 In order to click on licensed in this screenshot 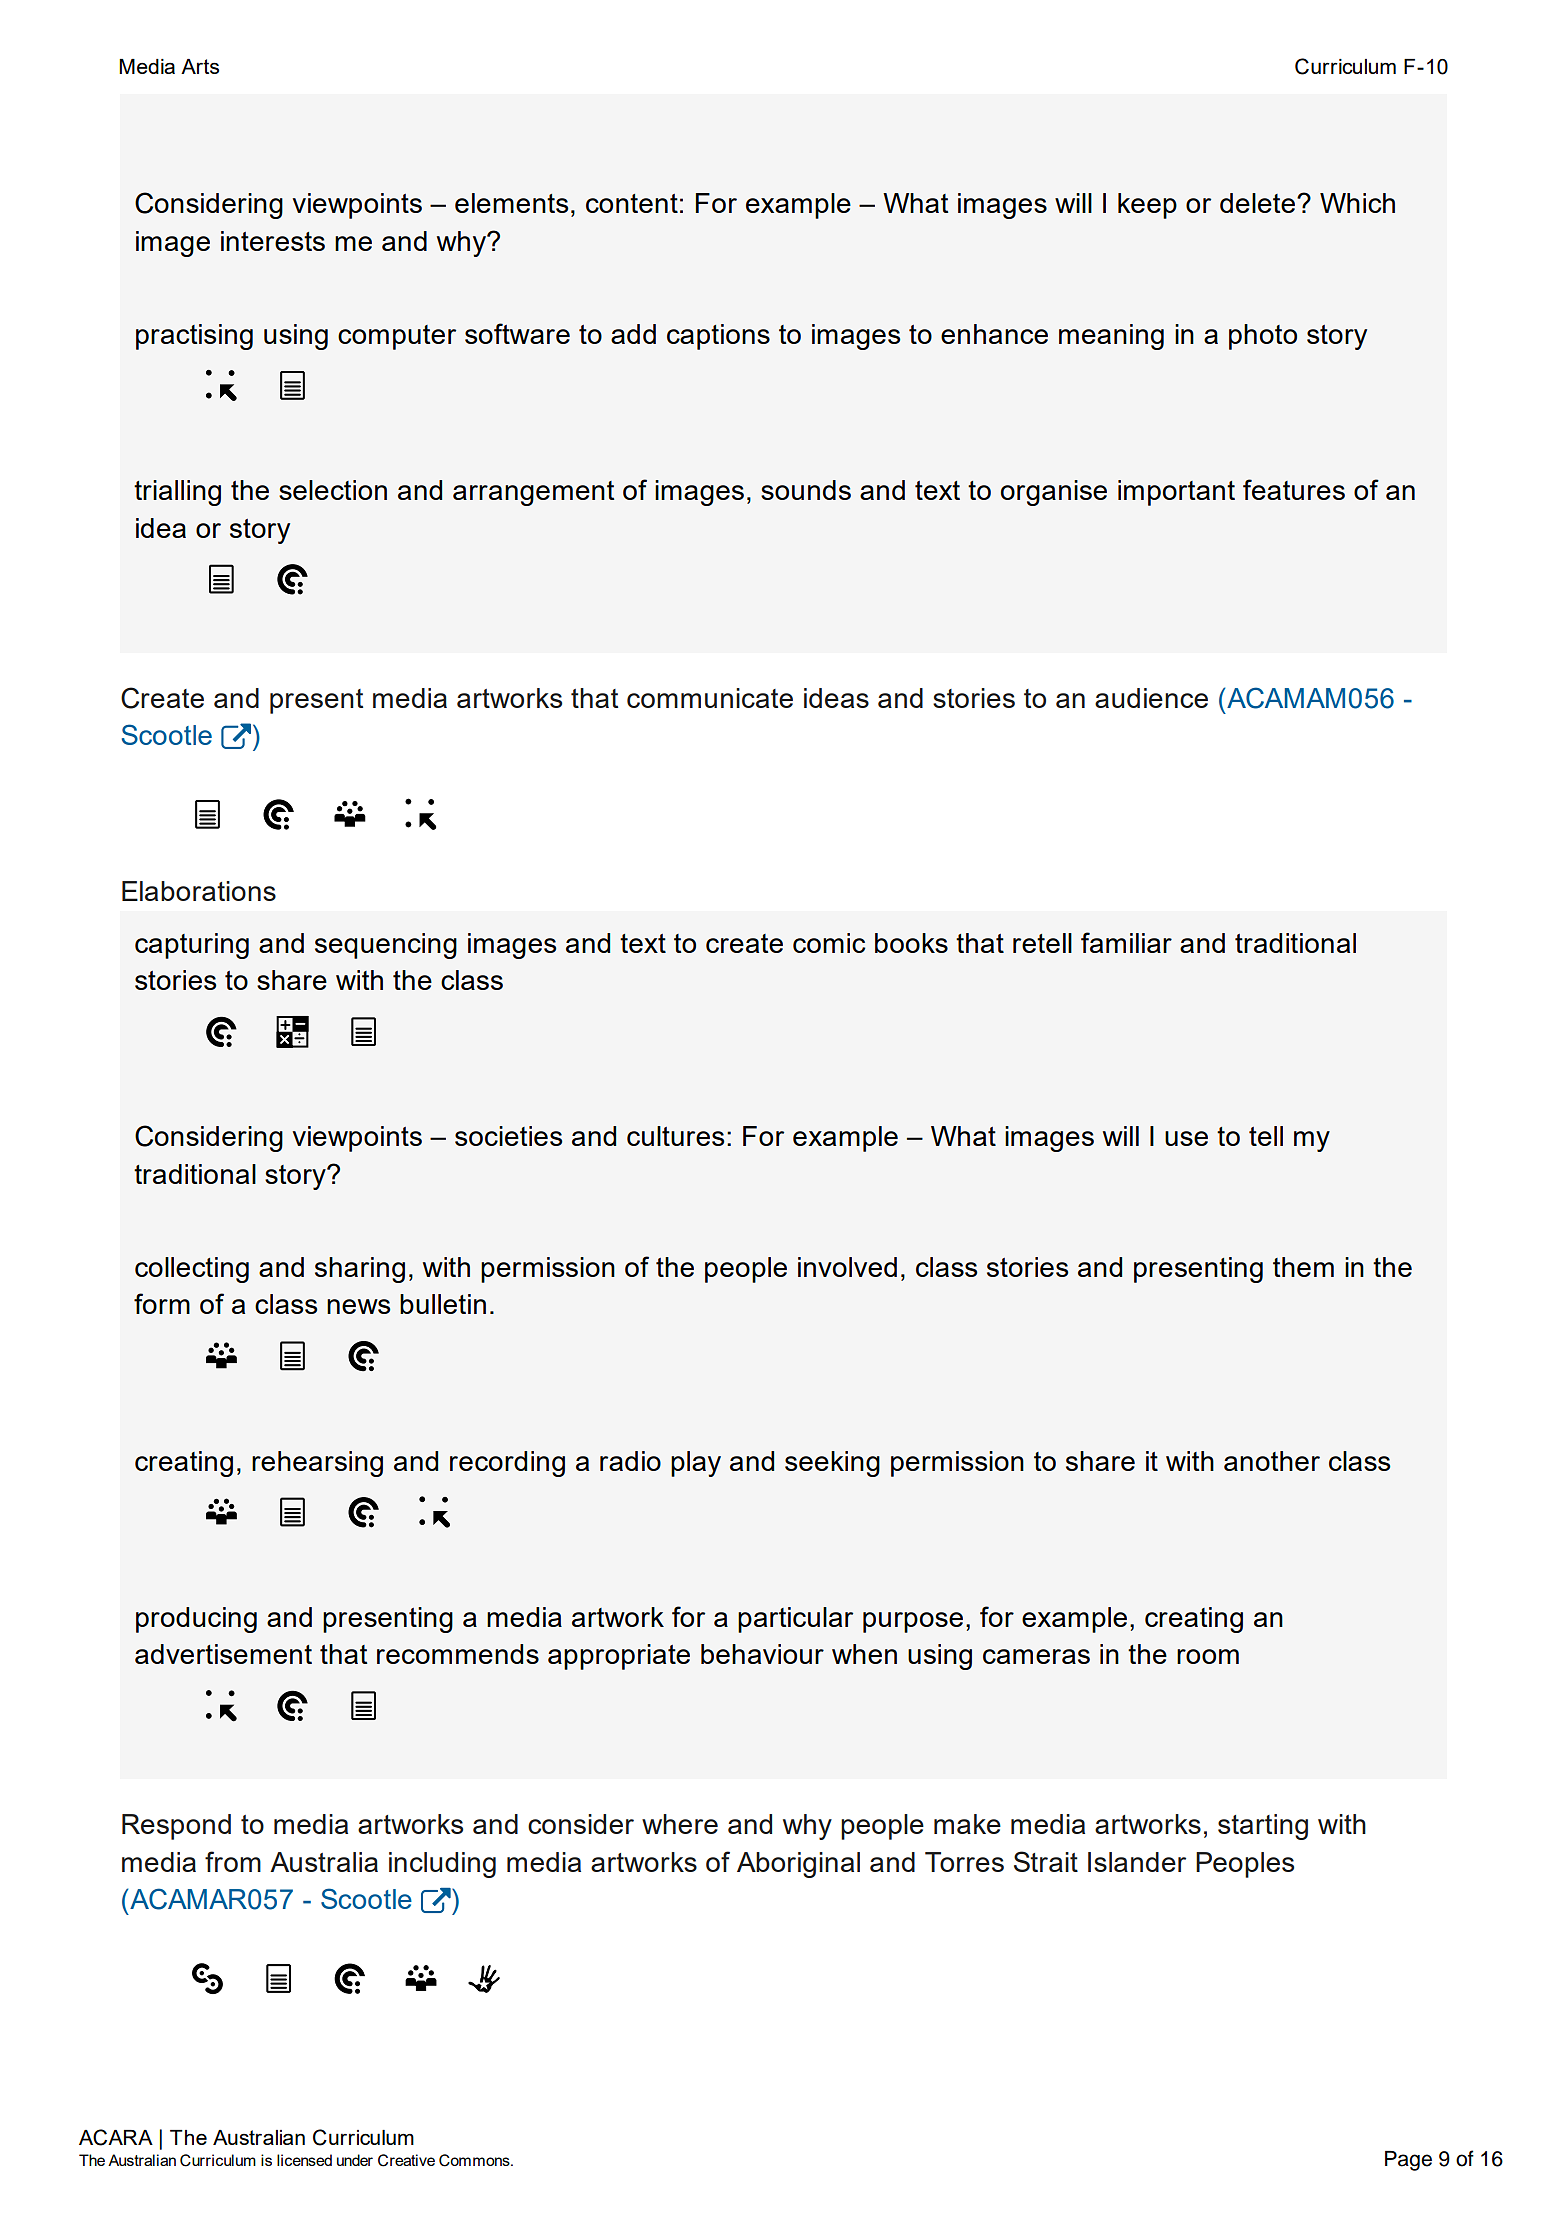, I will do `click(304, 2160)`.
